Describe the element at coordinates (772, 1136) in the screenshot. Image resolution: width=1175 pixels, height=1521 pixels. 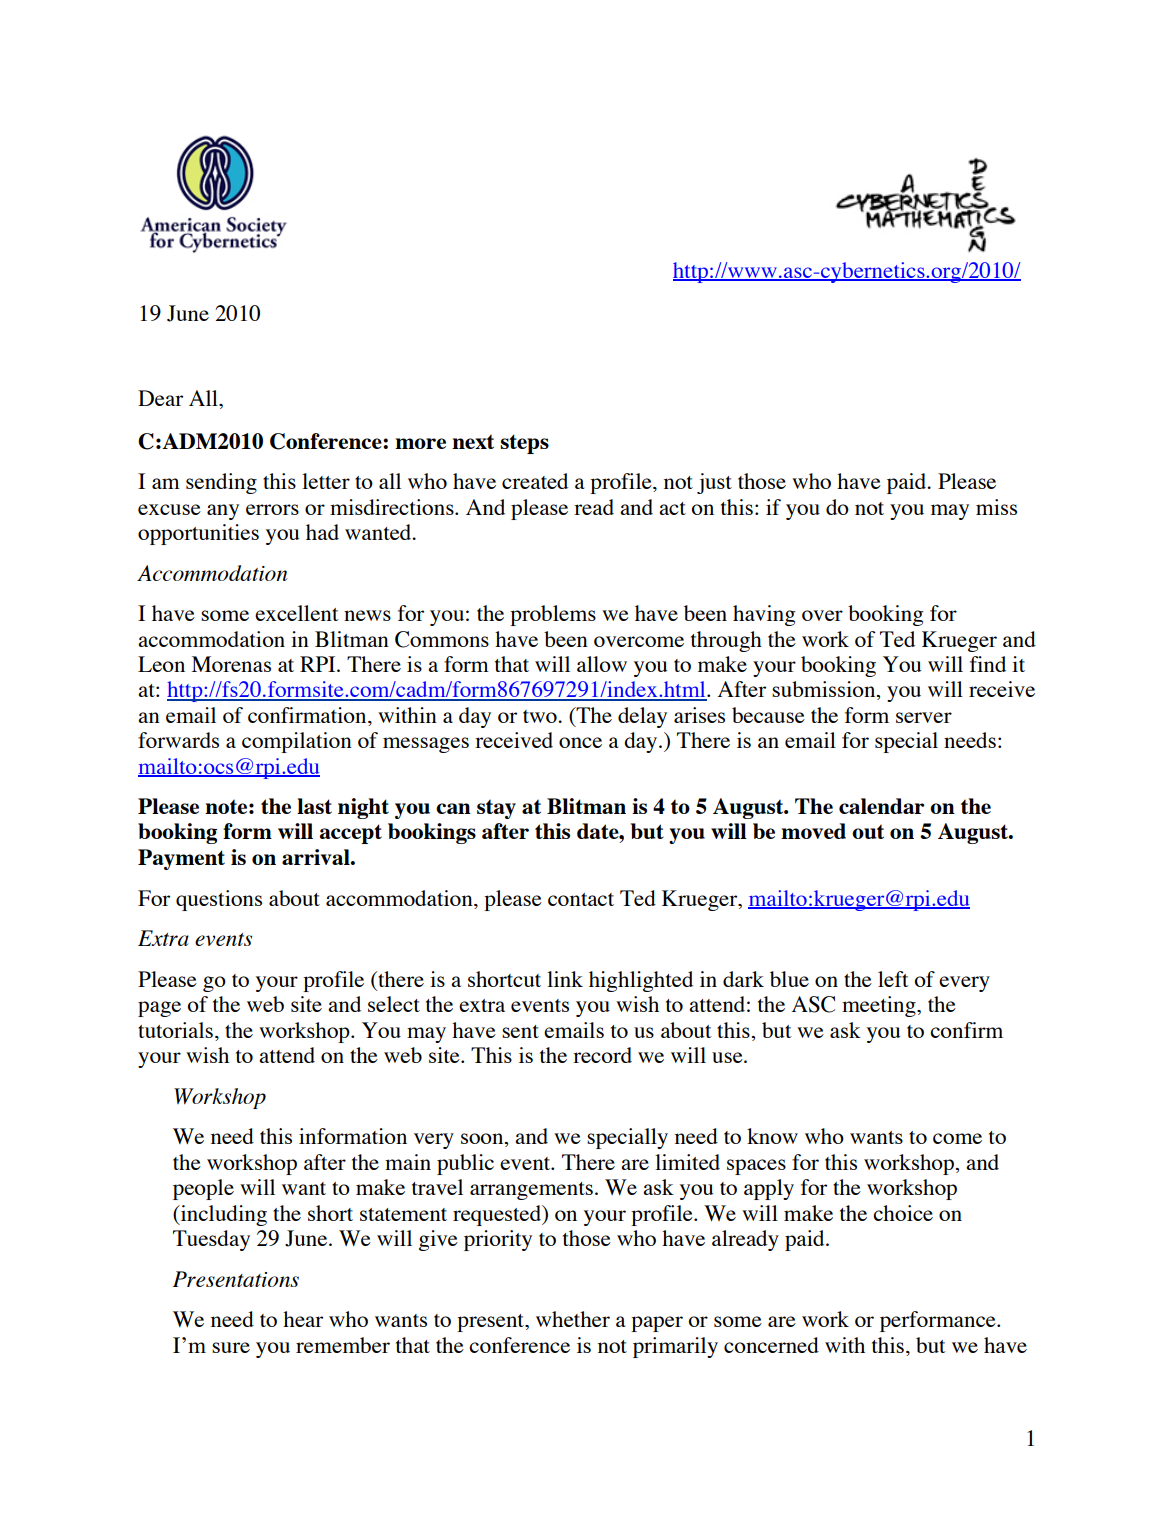
I see `know` at that location.
